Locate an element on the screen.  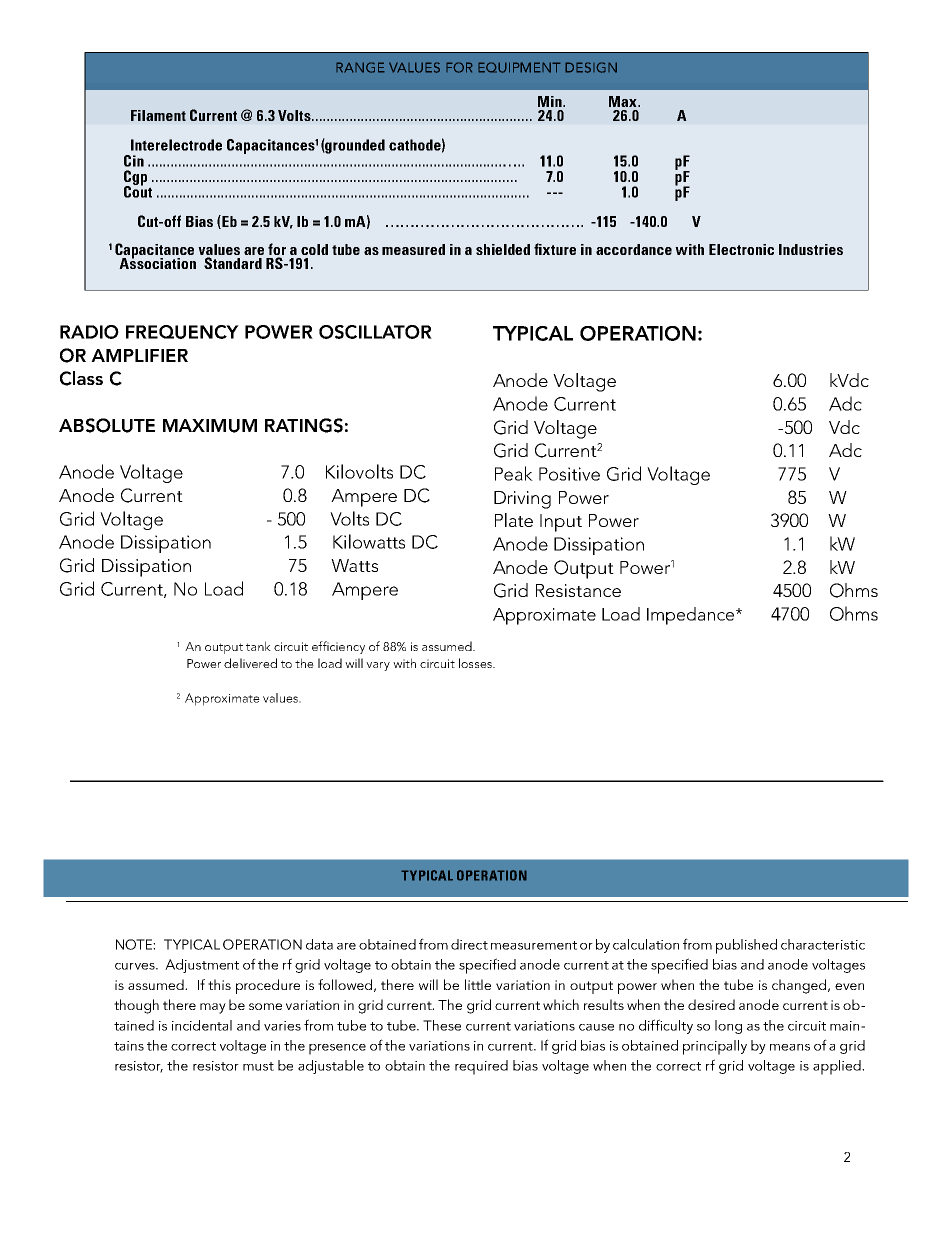
Impedance is located at coordinates (692, 616).
